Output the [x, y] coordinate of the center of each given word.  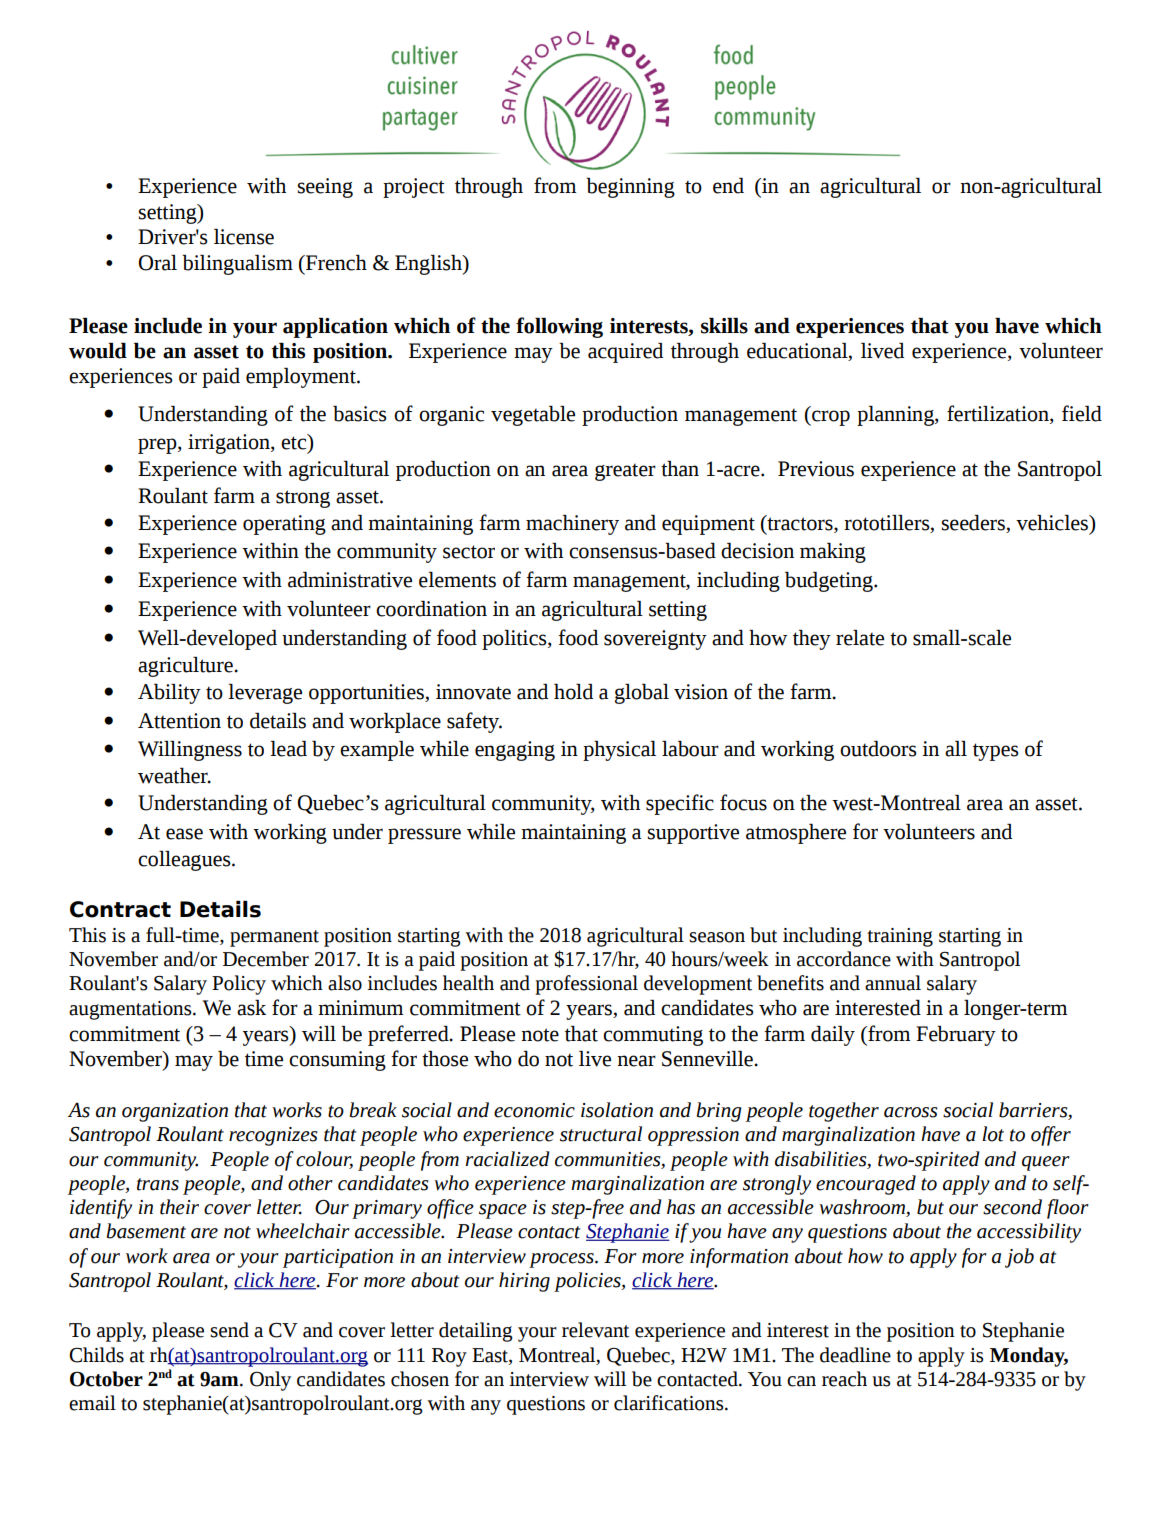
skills [724, 326]
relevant [595, 1330]
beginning [630, 188]
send [229, 1330]
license [244, 237]
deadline [855, 1355]
